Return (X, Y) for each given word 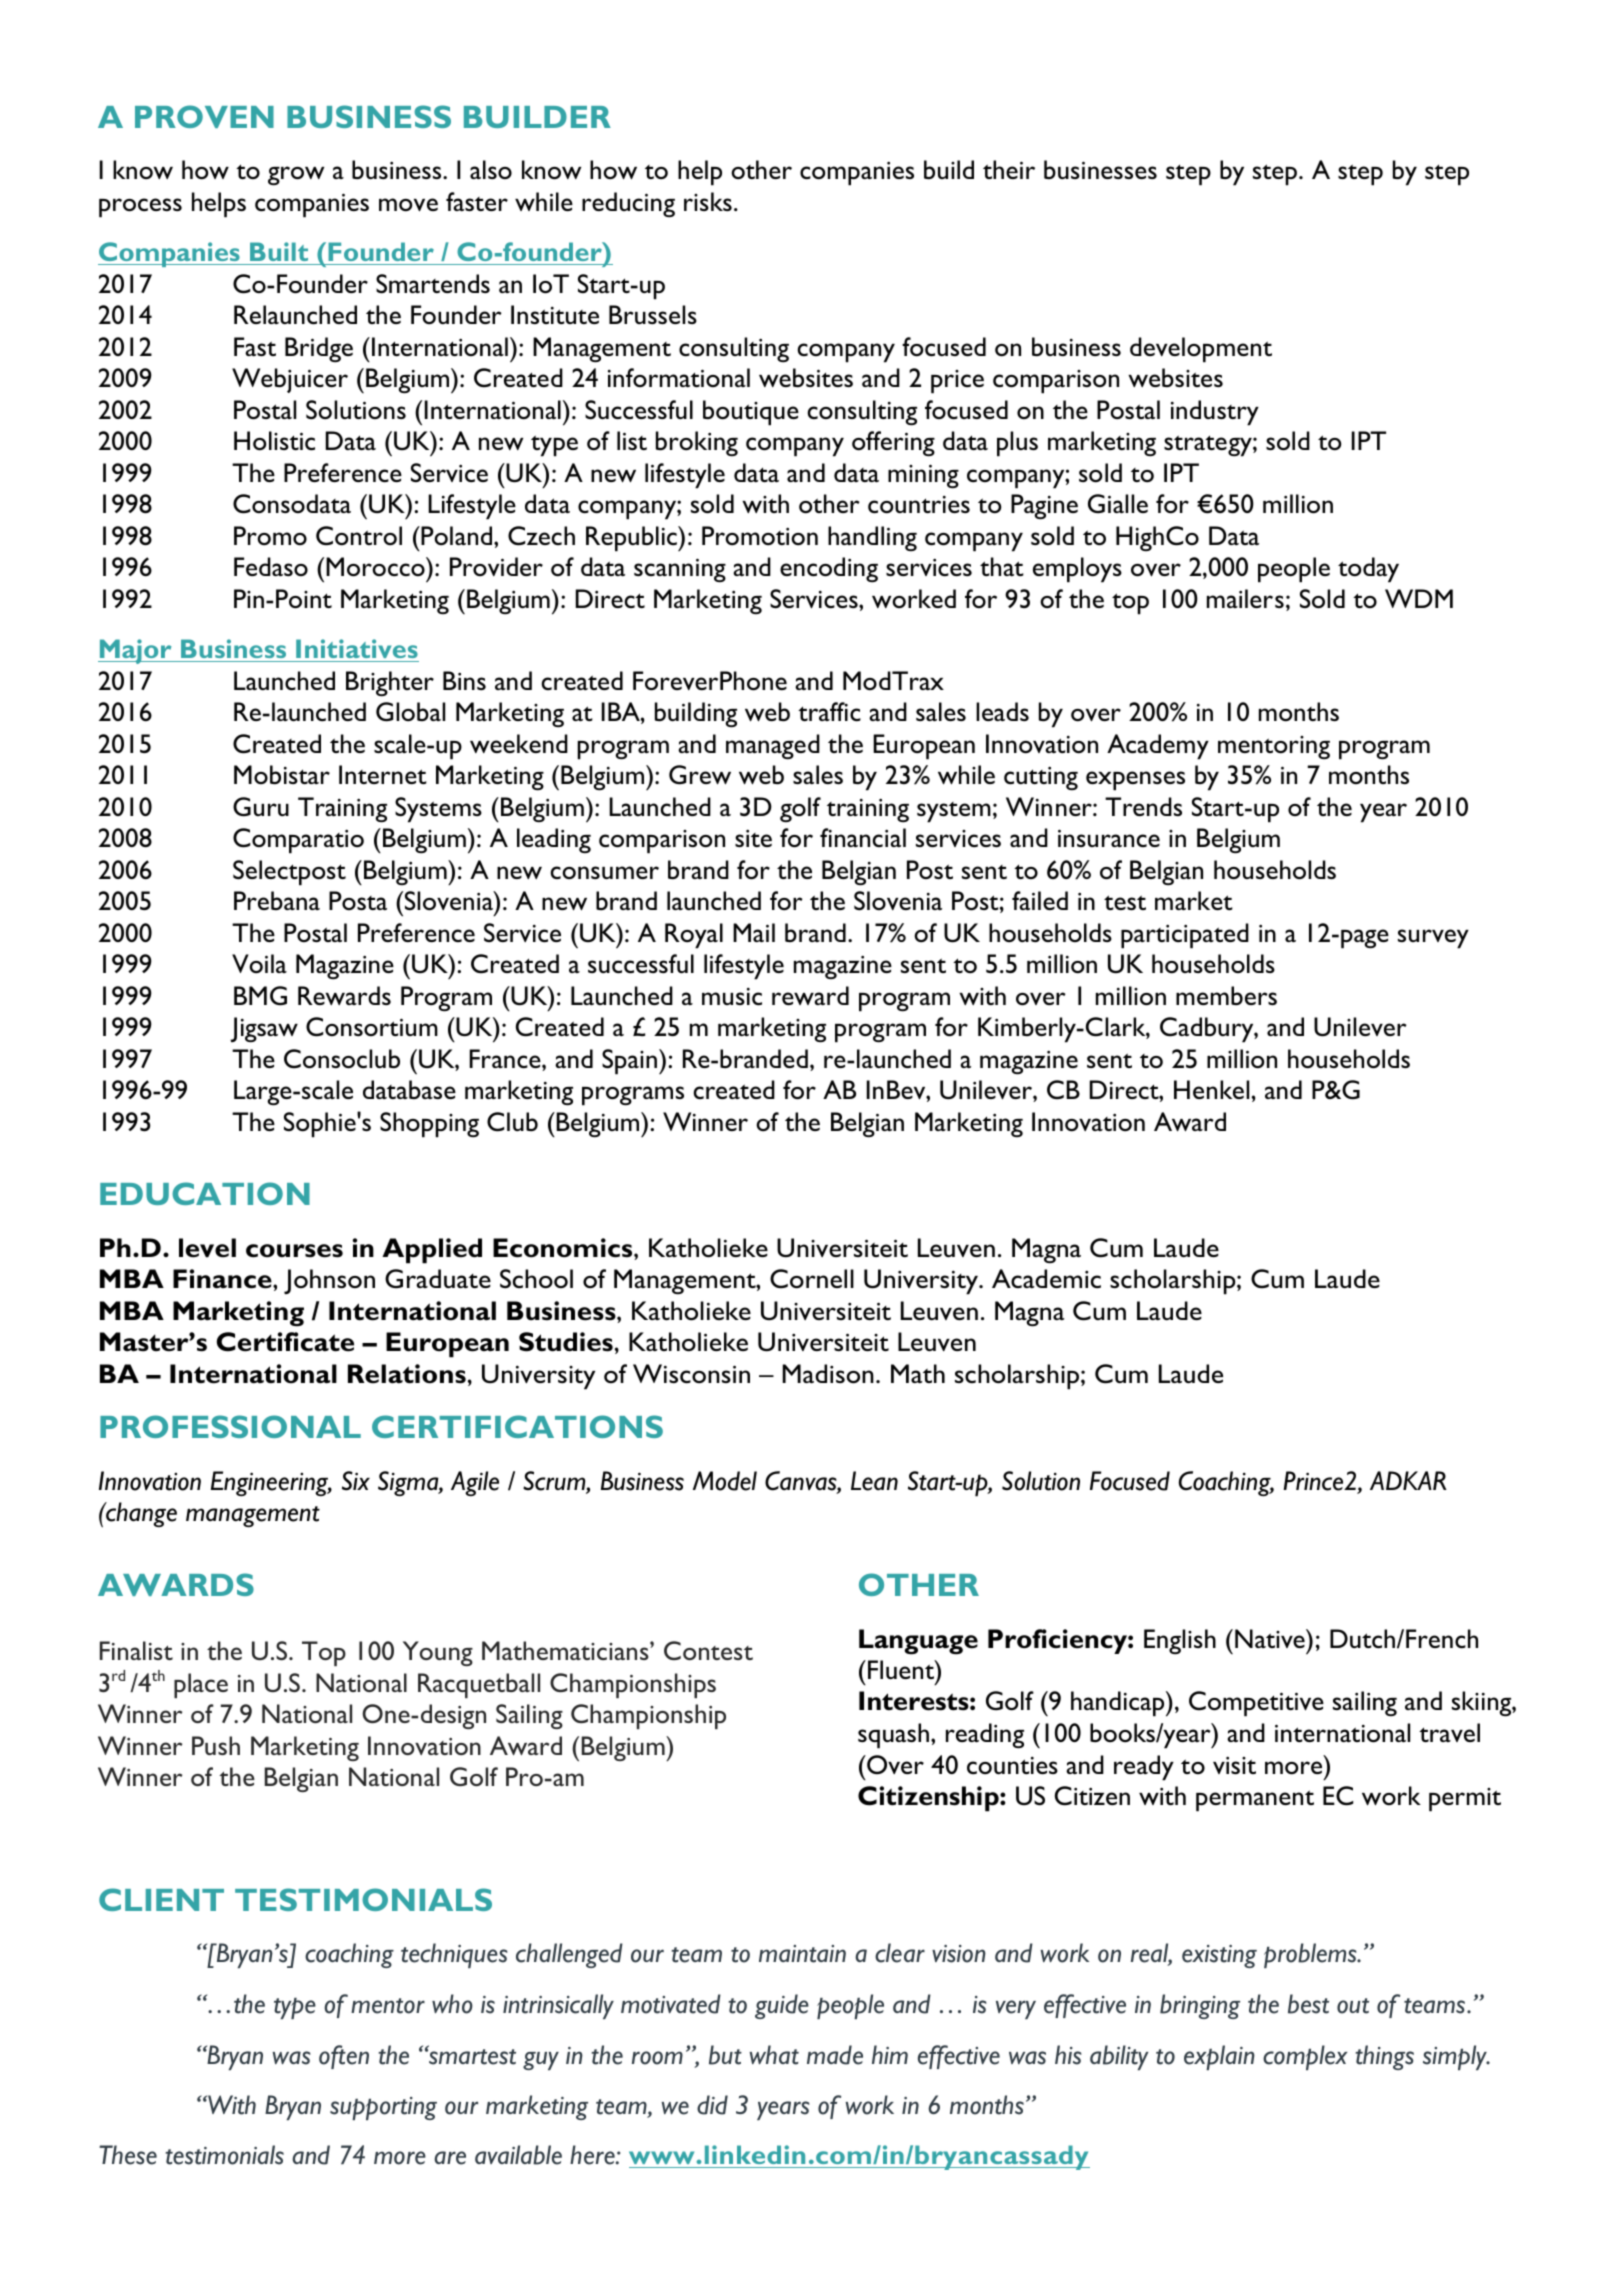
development (1201, 350)
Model (725, 1481)
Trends (1143, 806)
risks (708, 201)
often (344, 2057)
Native (1271, 1638)
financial (863, 837)
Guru (261, 807)
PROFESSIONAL (230, 1426)
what (774, 2055)
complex (1305, 2057)
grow (296, 175)
